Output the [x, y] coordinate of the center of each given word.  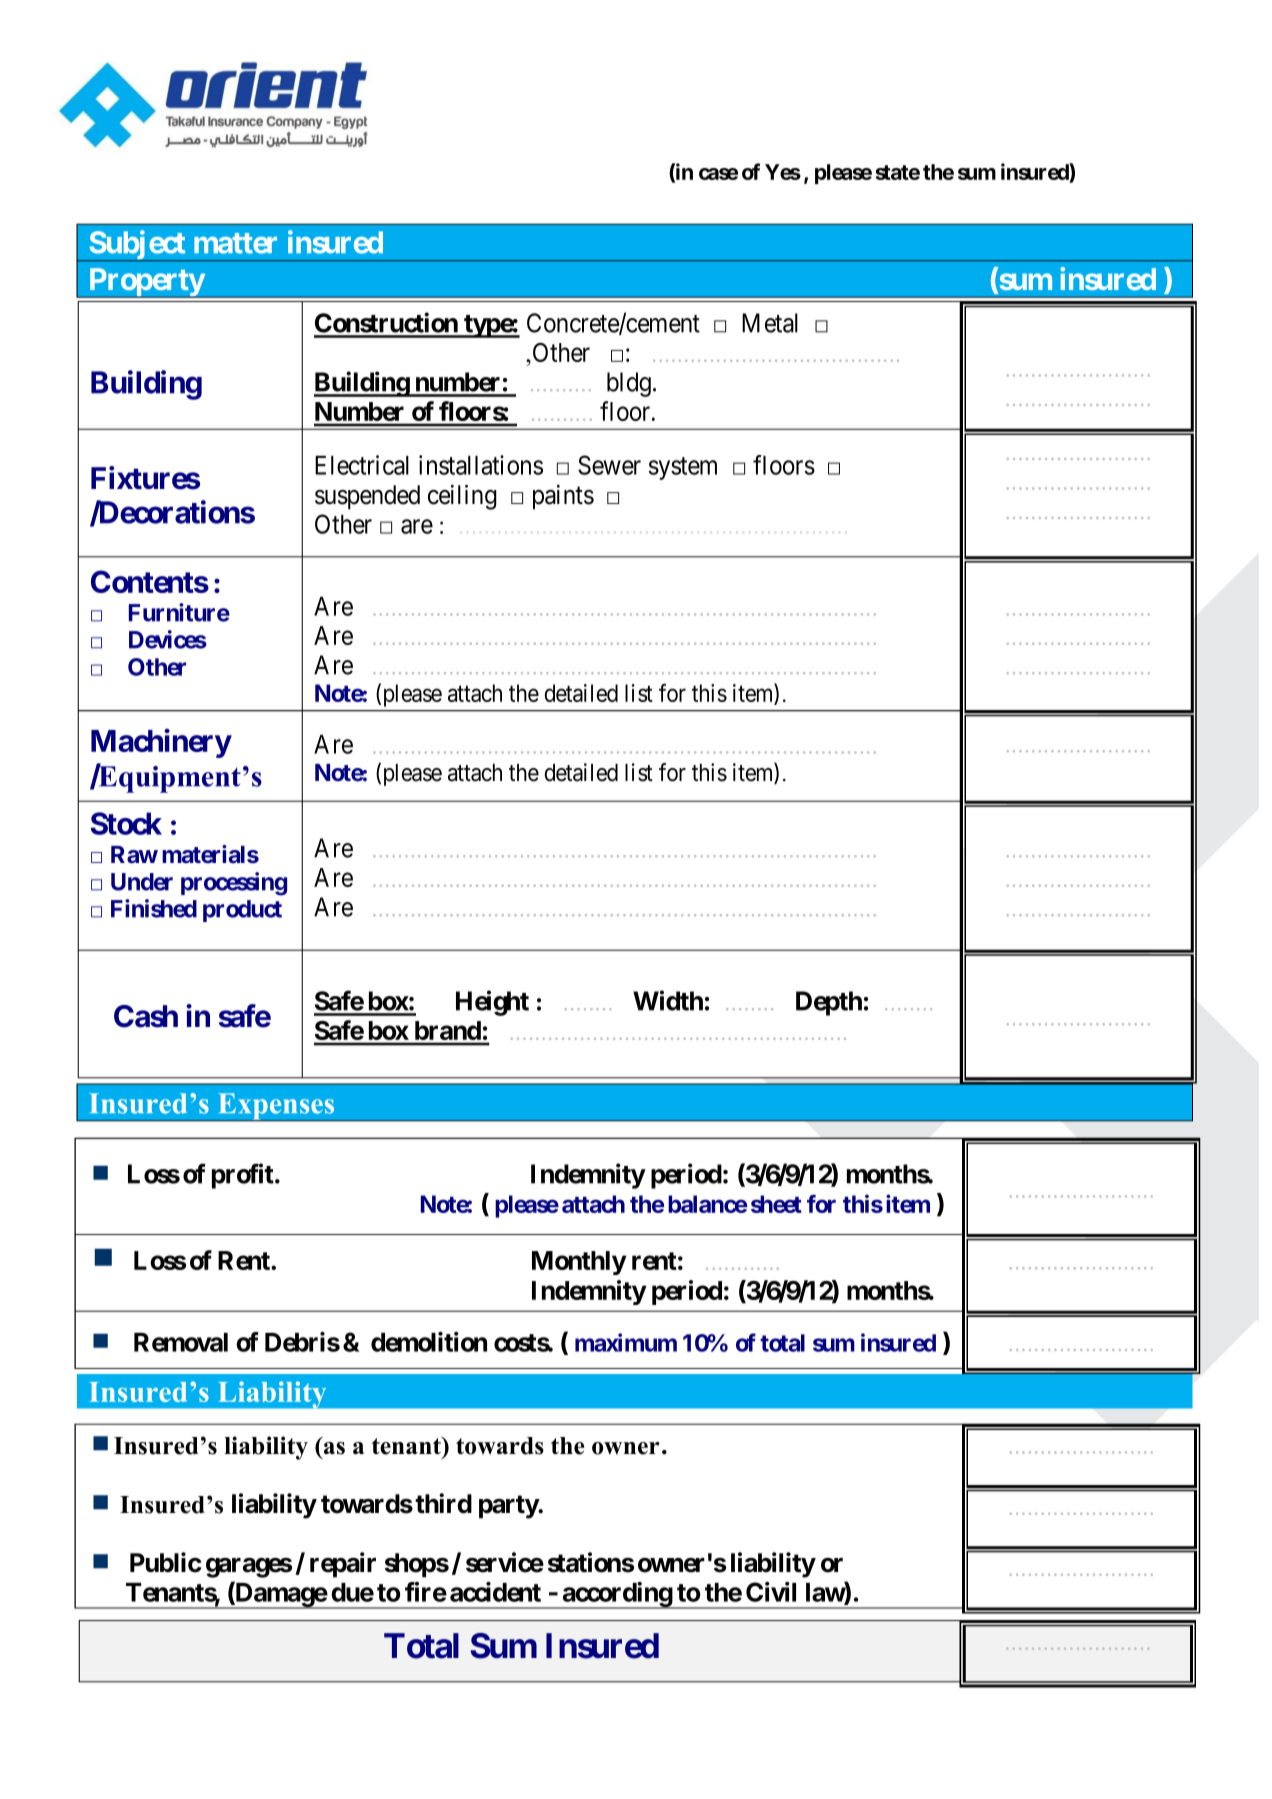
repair [343, 1565]
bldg [629, 384]
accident [495, 1592]
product [242, 911]
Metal [770, 323]
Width [668, 1000]
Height [492, 1003]
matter [235, 243]
